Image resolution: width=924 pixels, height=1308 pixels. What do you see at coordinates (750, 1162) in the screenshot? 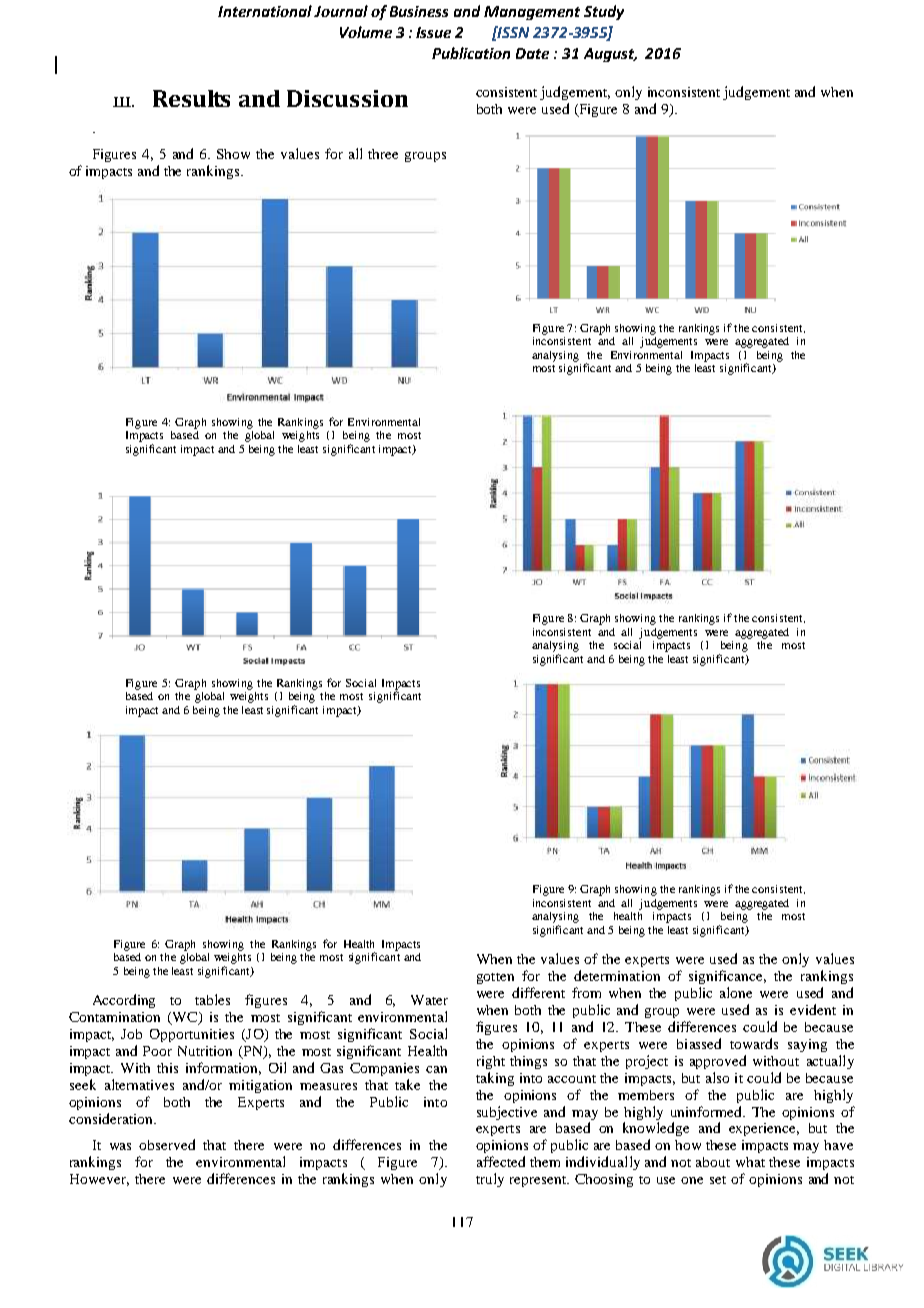
I see `what` at bounding box center [750, 1162].
